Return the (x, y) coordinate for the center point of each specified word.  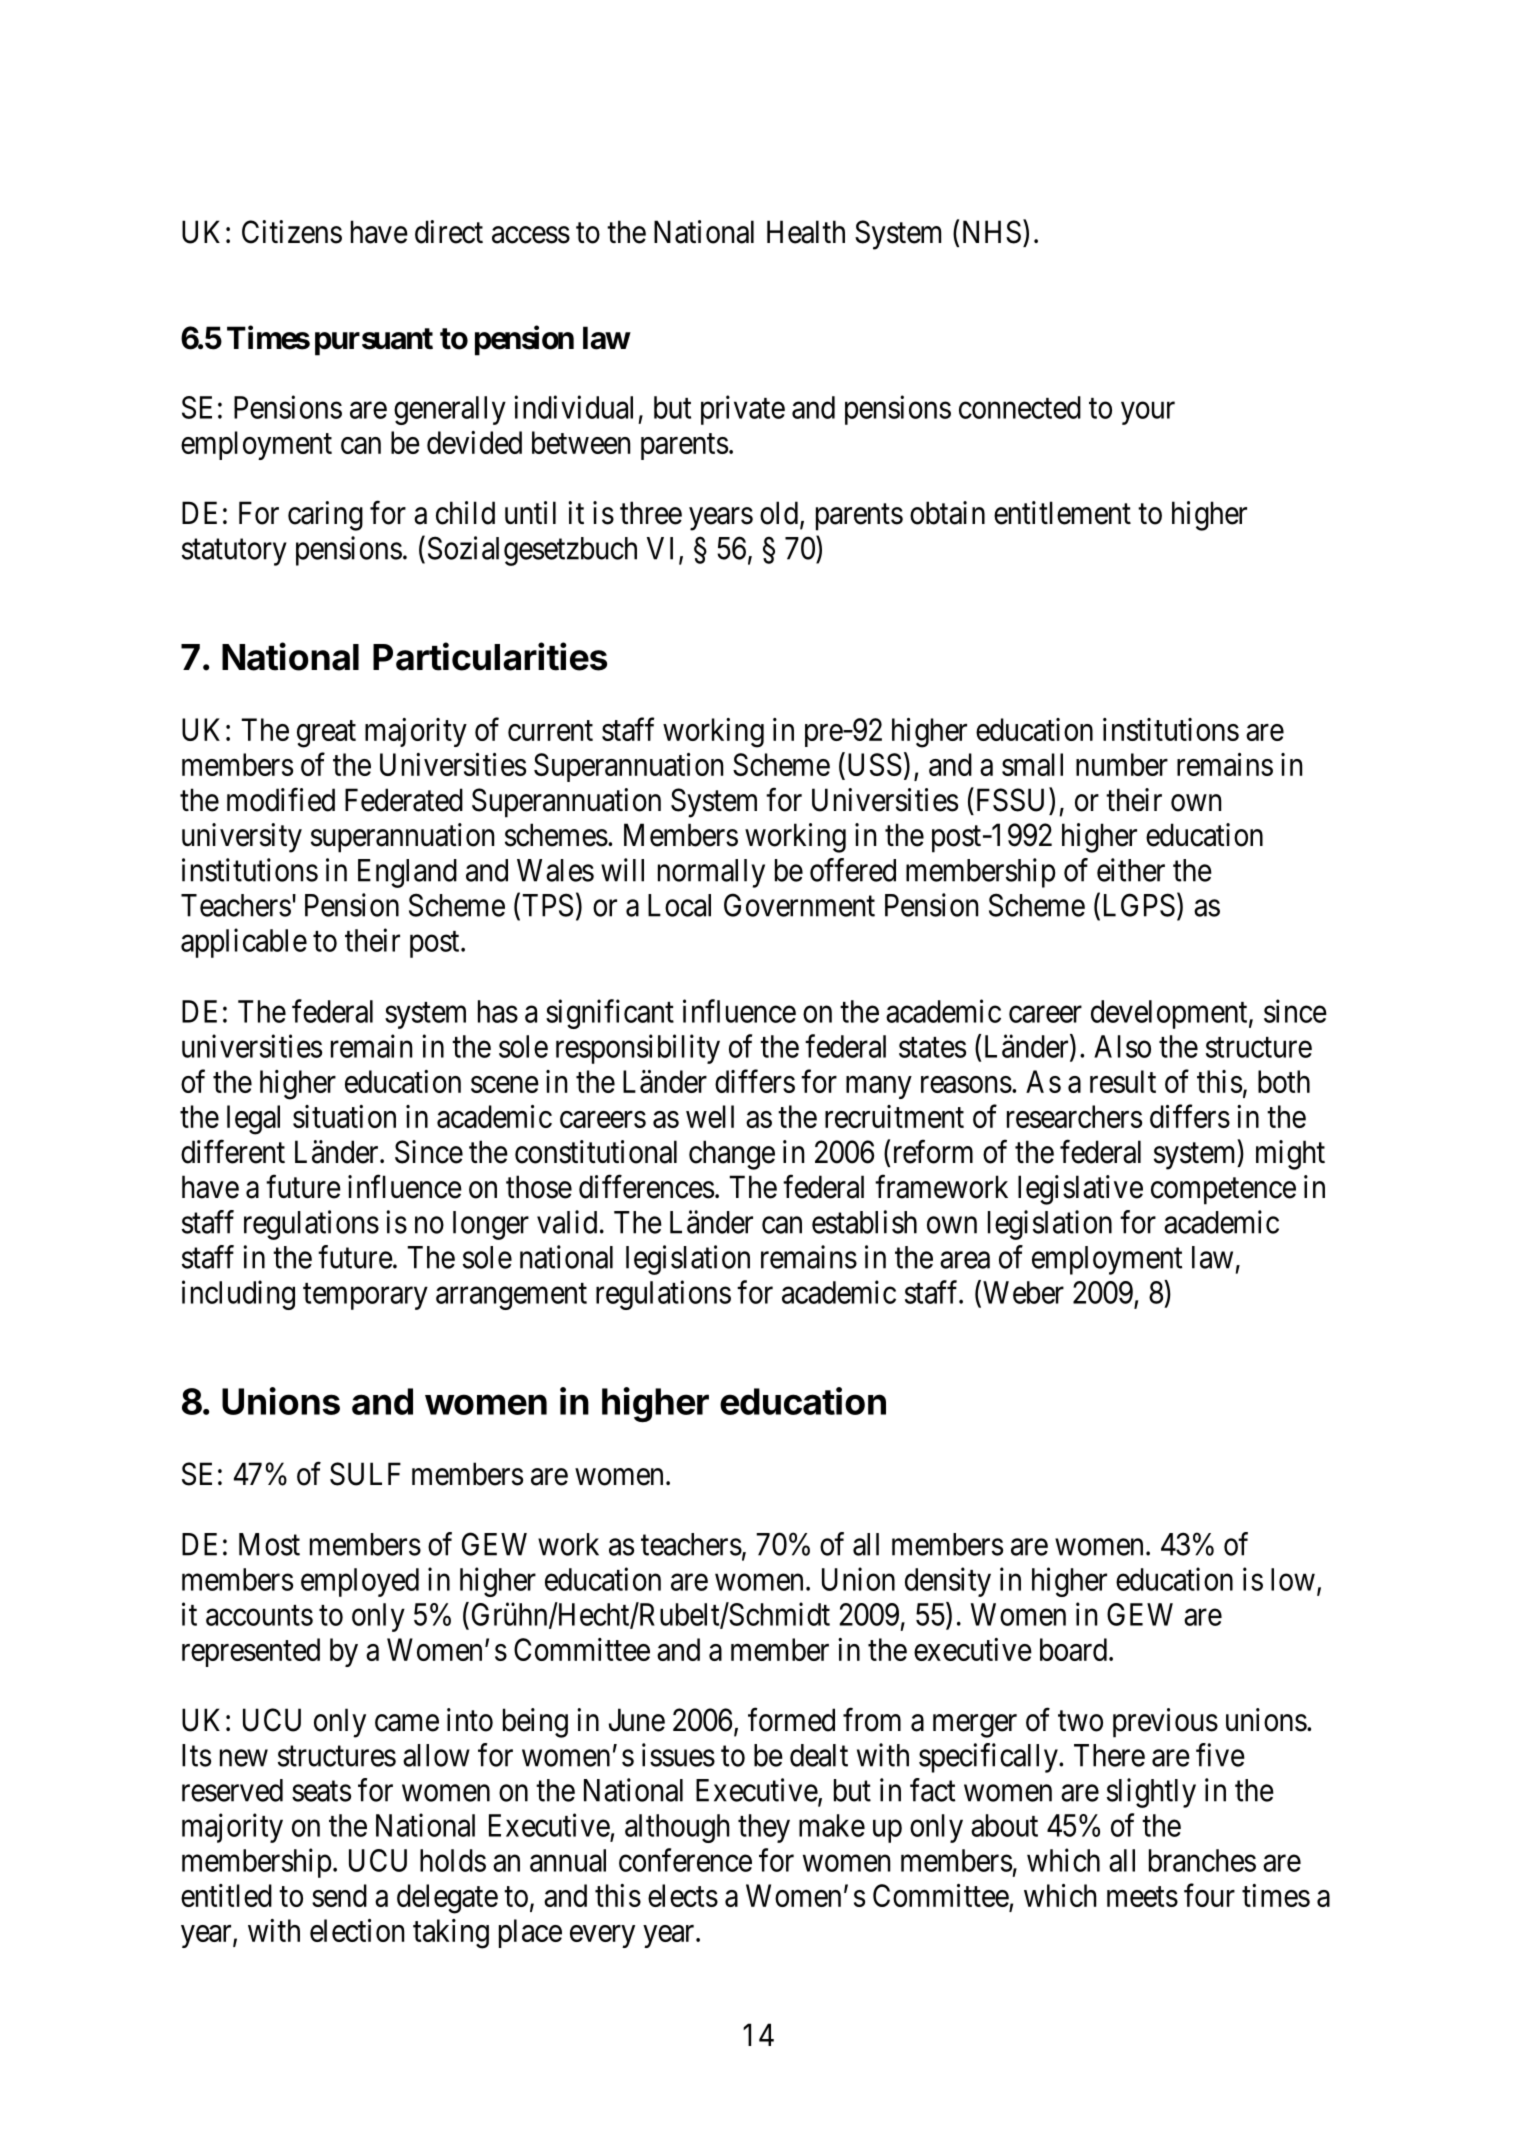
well (710, 1116)
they (764, 1828)
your (1148, 413)
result (1123, 1081)
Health (806, 232)
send (339, 1895)
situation (344, 1116)
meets (1142, 1897)
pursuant (374, 342)
